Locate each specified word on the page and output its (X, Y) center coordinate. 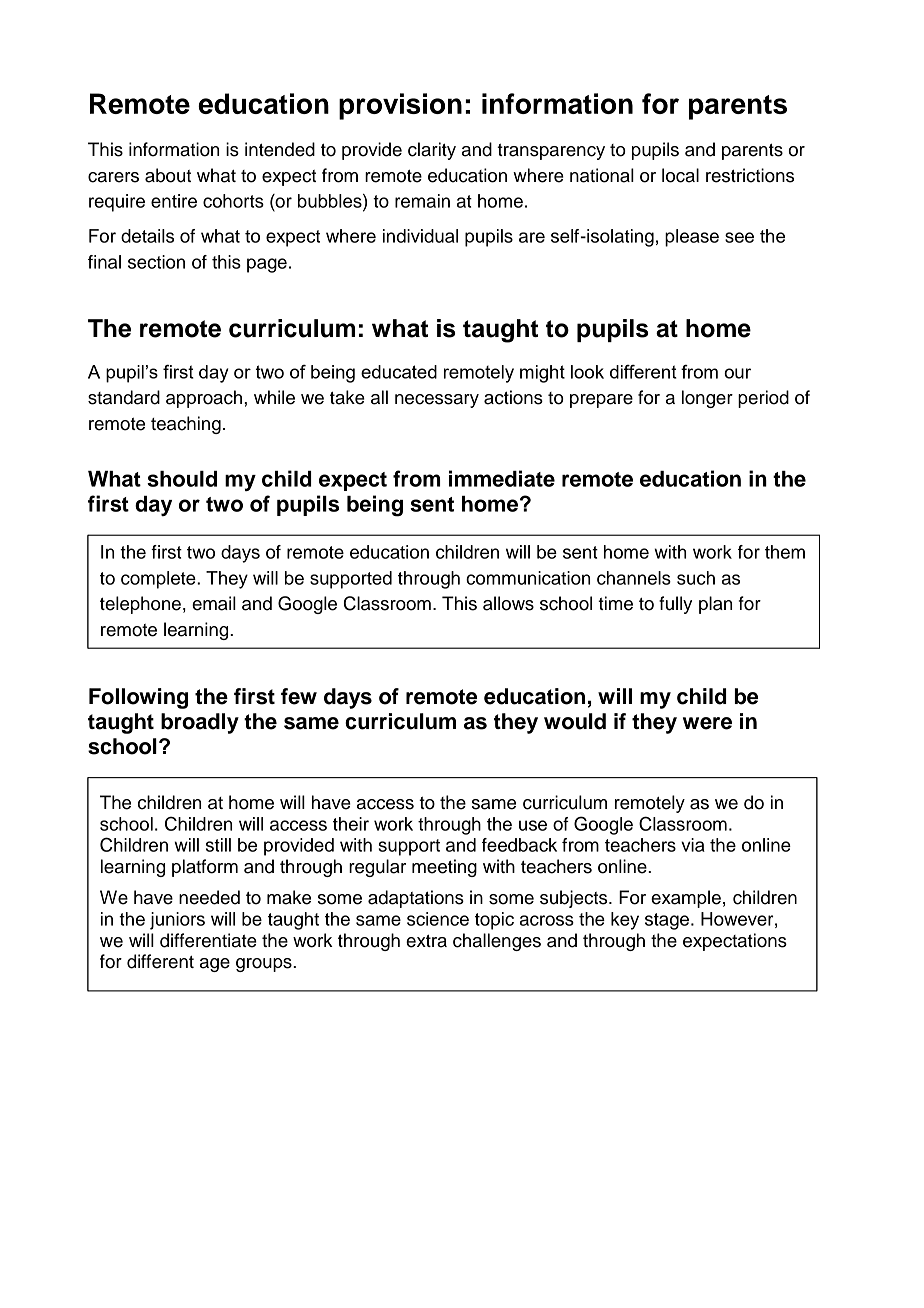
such (696, 578)
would (575, 721)
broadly (200, 723)
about (168, 175)
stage (668, 921)
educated (399, 372)
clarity (432, 151)
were (707, 723)
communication (528, 578)
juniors (177, 921)
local (680, 175)
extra (426, 941)
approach (205, 399)
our (737, 373)
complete (159, 580)
